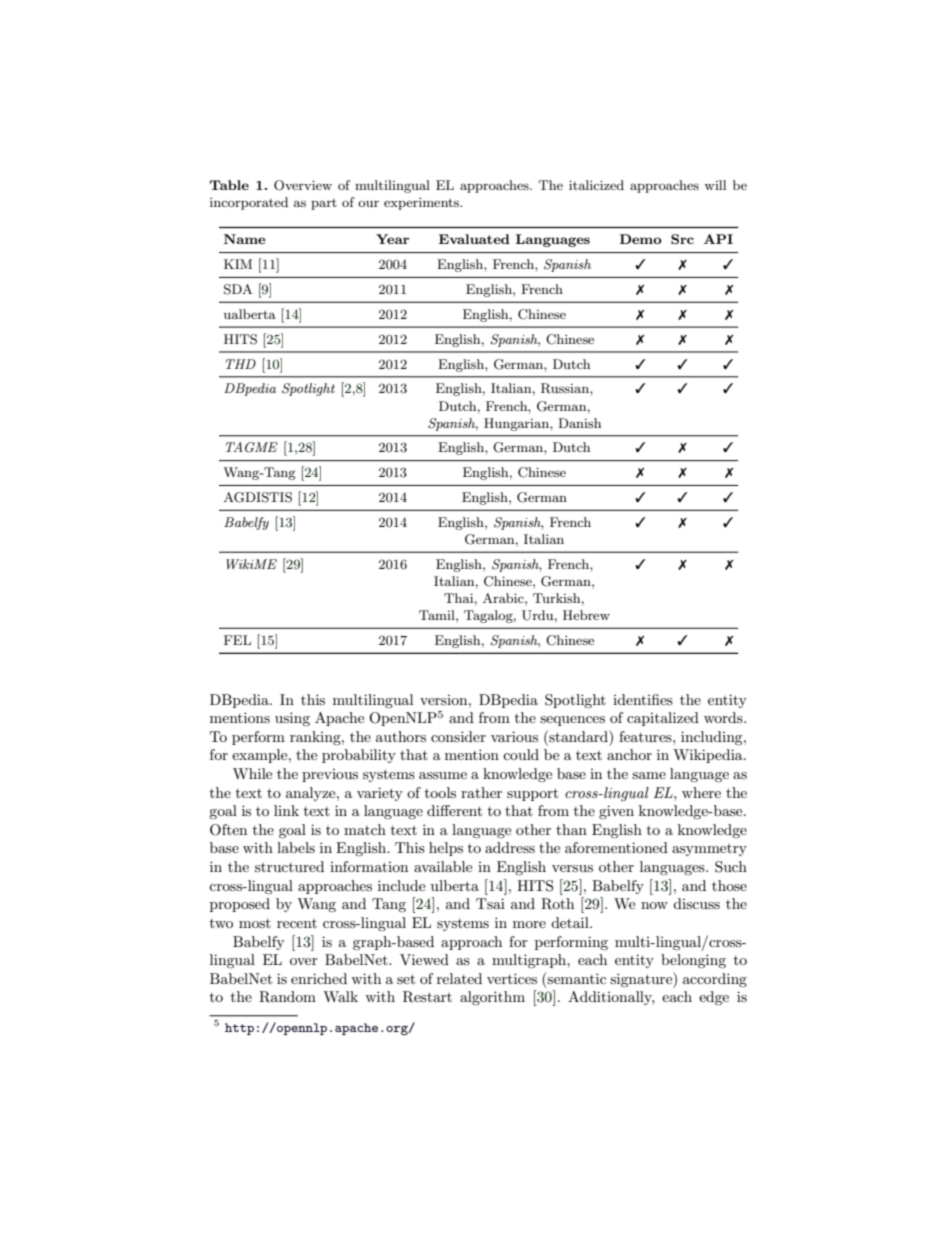  I want to click on consider, so click(458, 736).
